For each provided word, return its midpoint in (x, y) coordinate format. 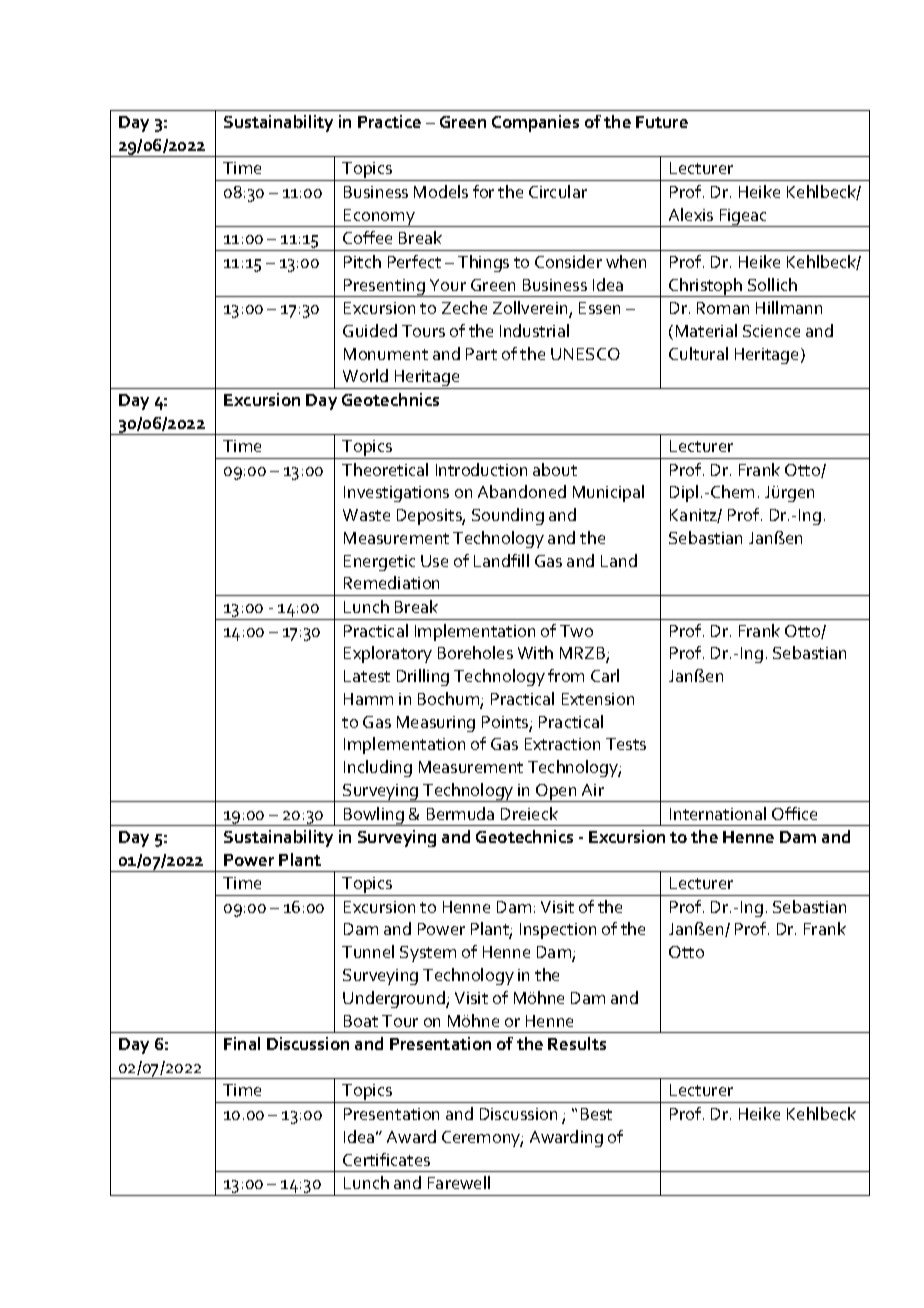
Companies (535, 123)
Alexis (691, 214)
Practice (389, 121)
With (535, 652)
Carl (605, 675)
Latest (367, 676)
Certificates (386, 1159)
